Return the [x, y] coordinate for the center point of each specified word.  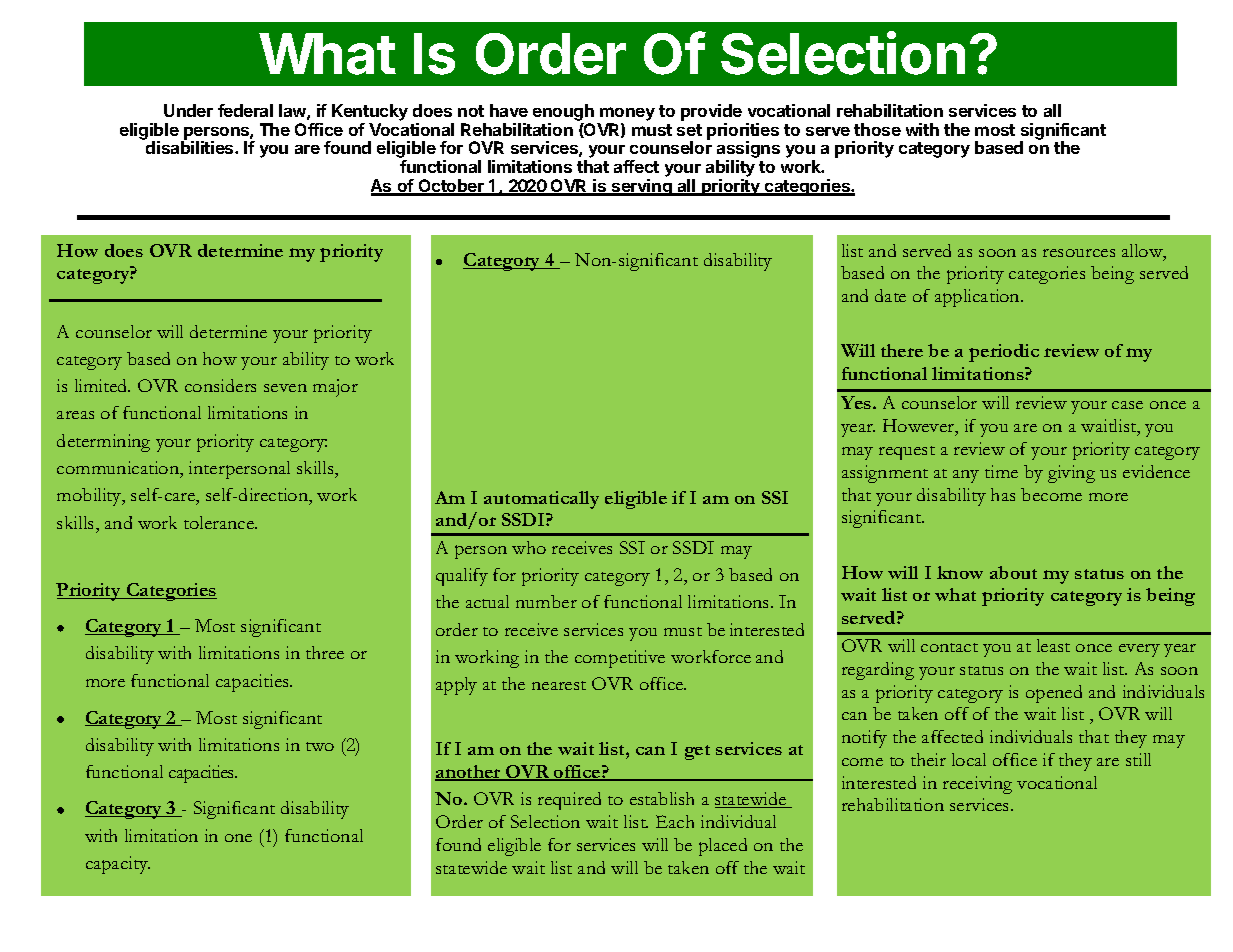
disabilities [191, 147]
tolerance [220, 522]
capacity [118, 865]
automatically [541, 500]
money [626, 115]
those [877, 129]
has [1003, 494]
